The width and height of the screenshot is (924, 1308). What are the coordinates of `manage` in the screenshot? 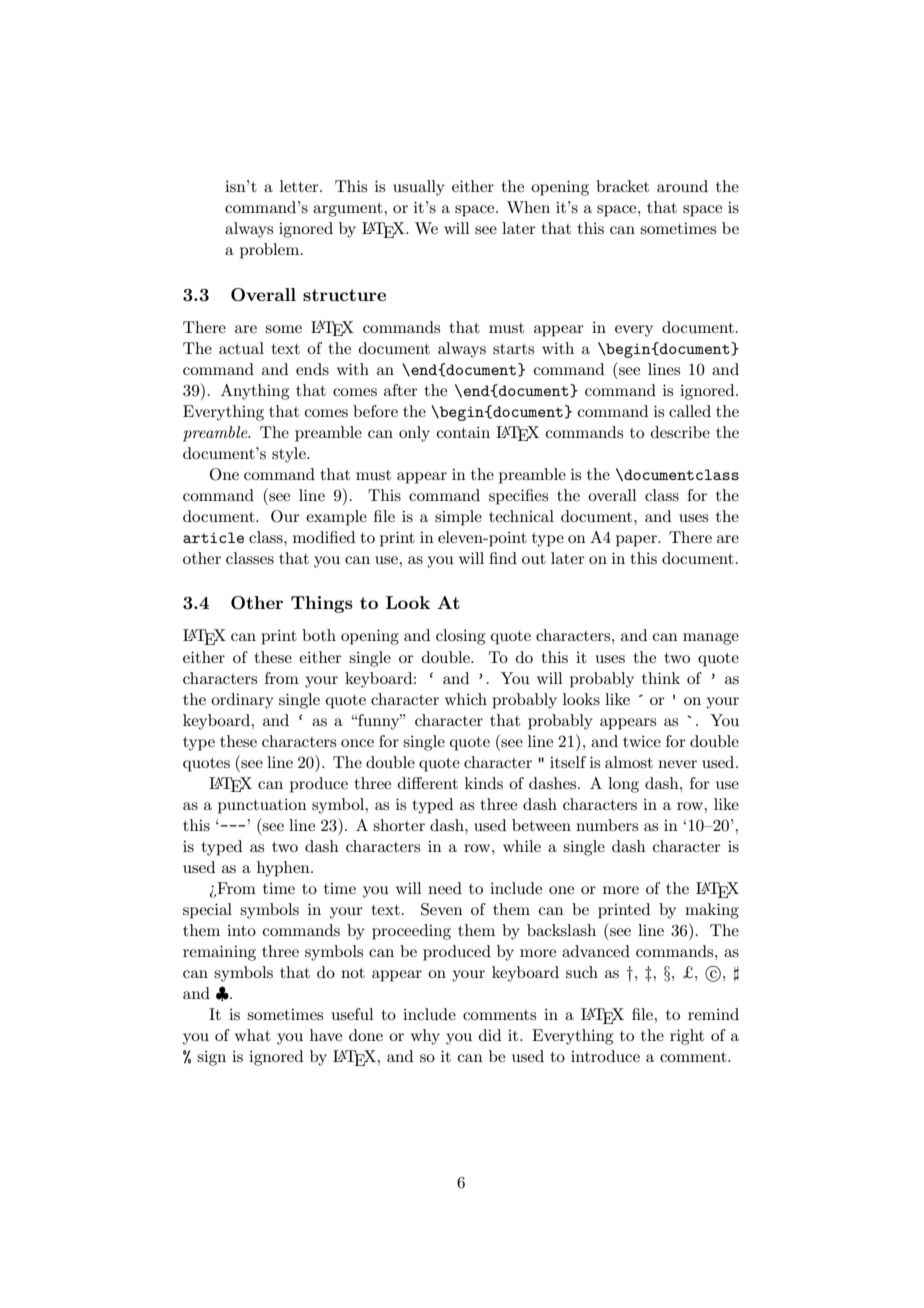 It's located at (711, 639).
